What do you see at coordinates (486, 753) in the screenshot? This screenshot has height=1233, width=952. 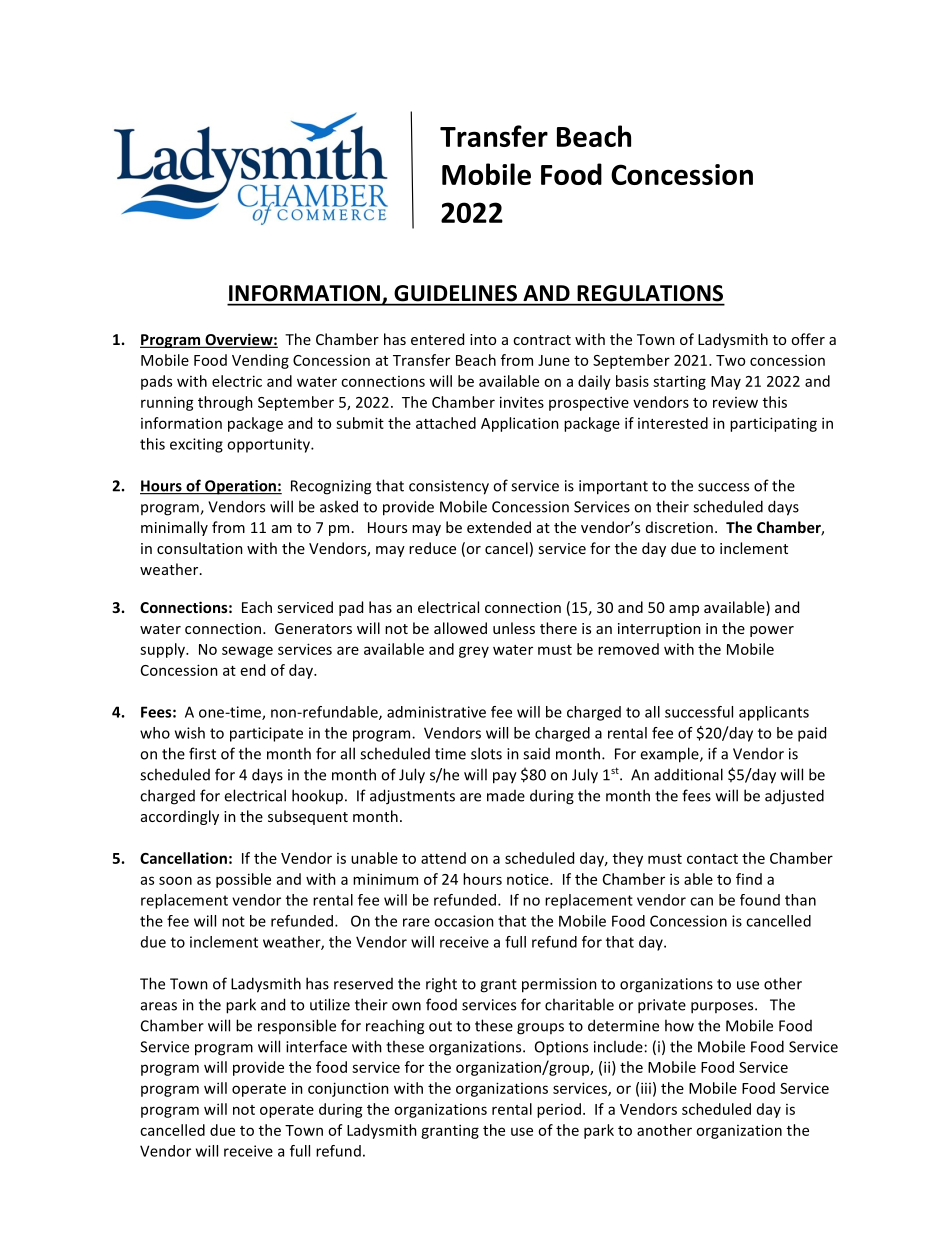 I see `slots` at bounding box center [486, 753].
